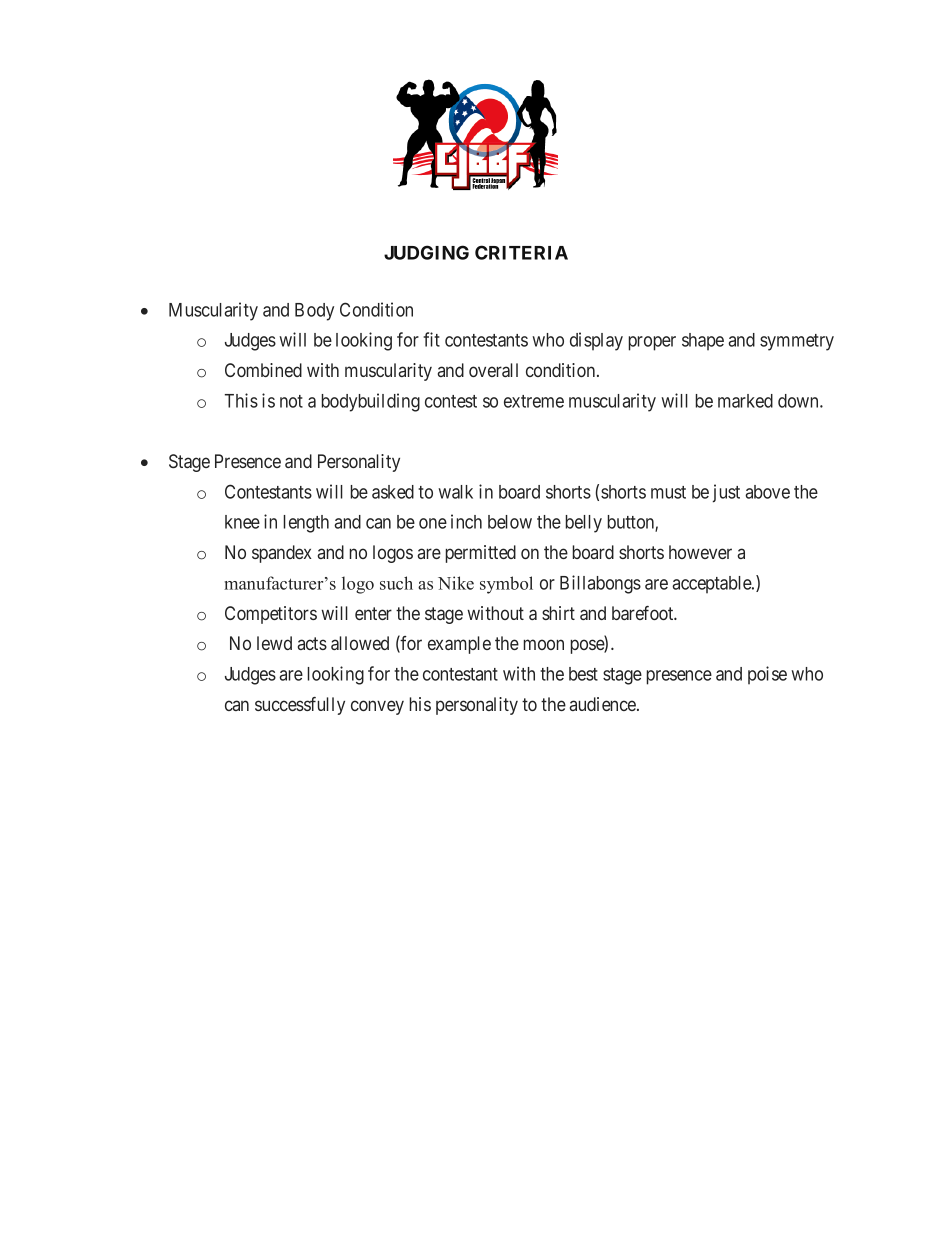  I want to click on successfully, so click(300, 706).
